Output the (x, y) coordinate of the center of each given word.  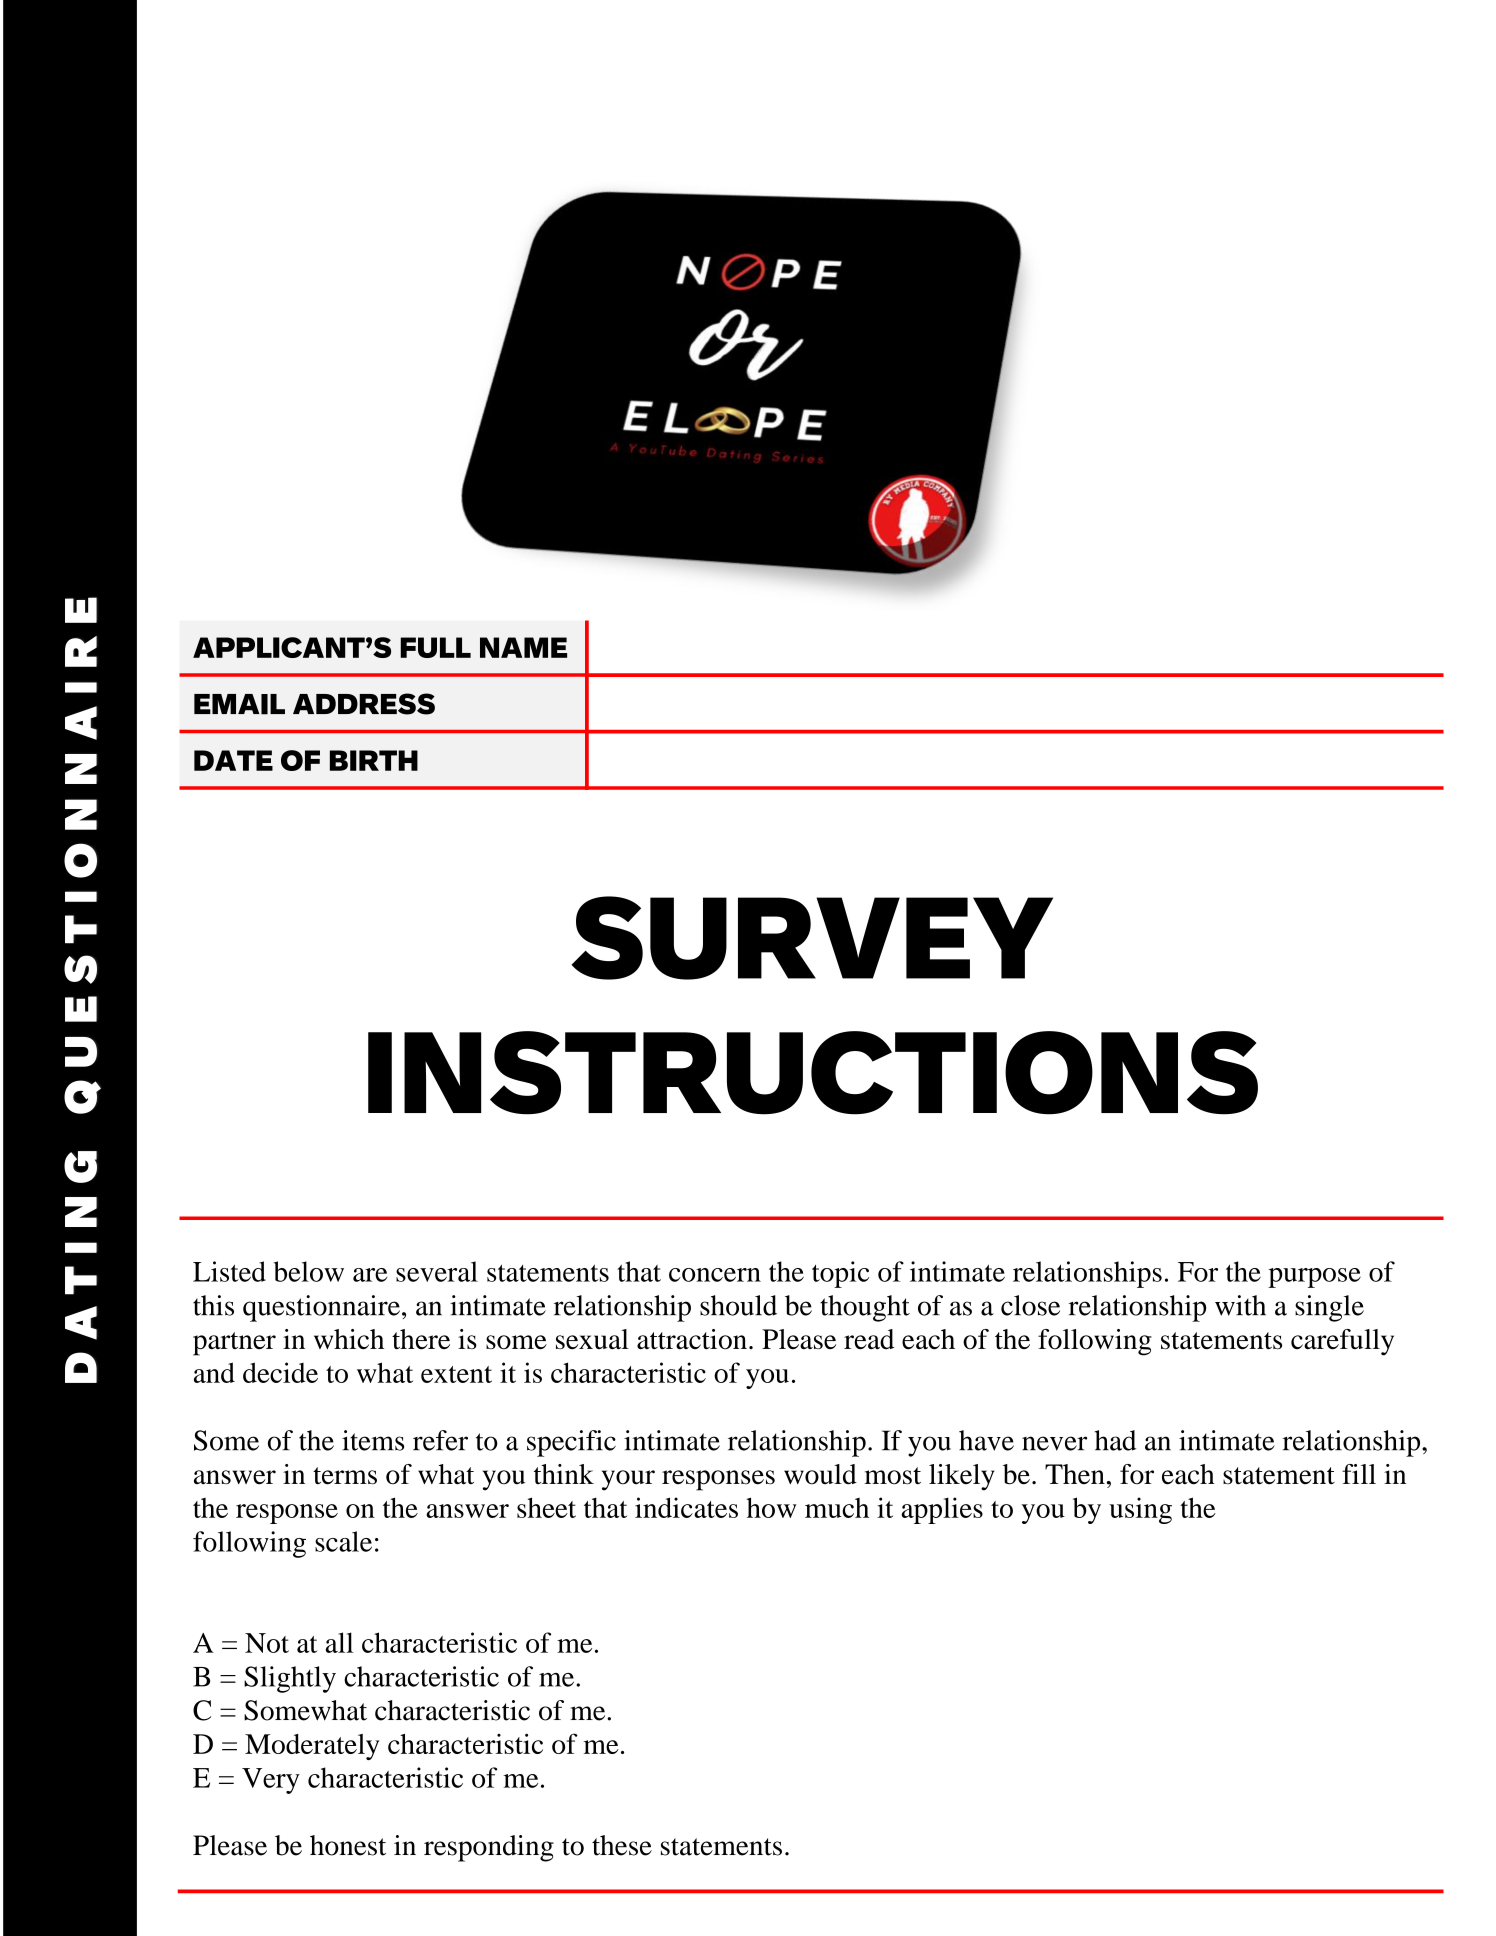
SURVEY (812, 938)
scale (343, 1541)
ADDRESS (364, 704)
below (309, 1271)
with (1240, 1305)
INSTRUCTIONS (813, 1073)
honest (348, 1845)
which (349, 1339)
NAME (523, 647)
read (869, 1339)
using (1140, 1510)
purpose (1314, 1278)
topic (840, 1274)
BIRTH (374, 760)
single (1329, 1308)
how (772, 1507)
